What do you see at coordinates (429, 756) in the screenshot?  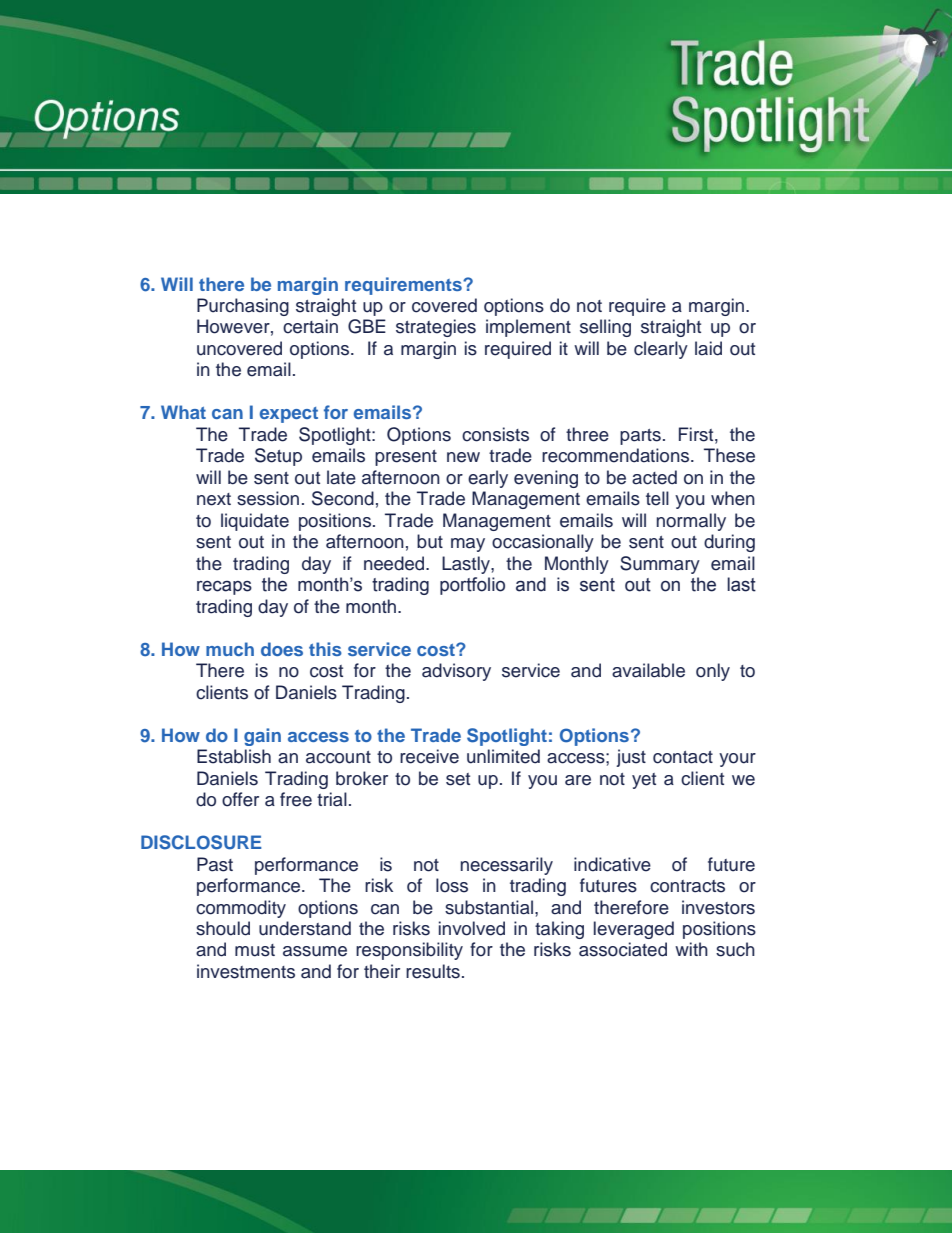 I see `receive` at bounding box center [429, 756].
